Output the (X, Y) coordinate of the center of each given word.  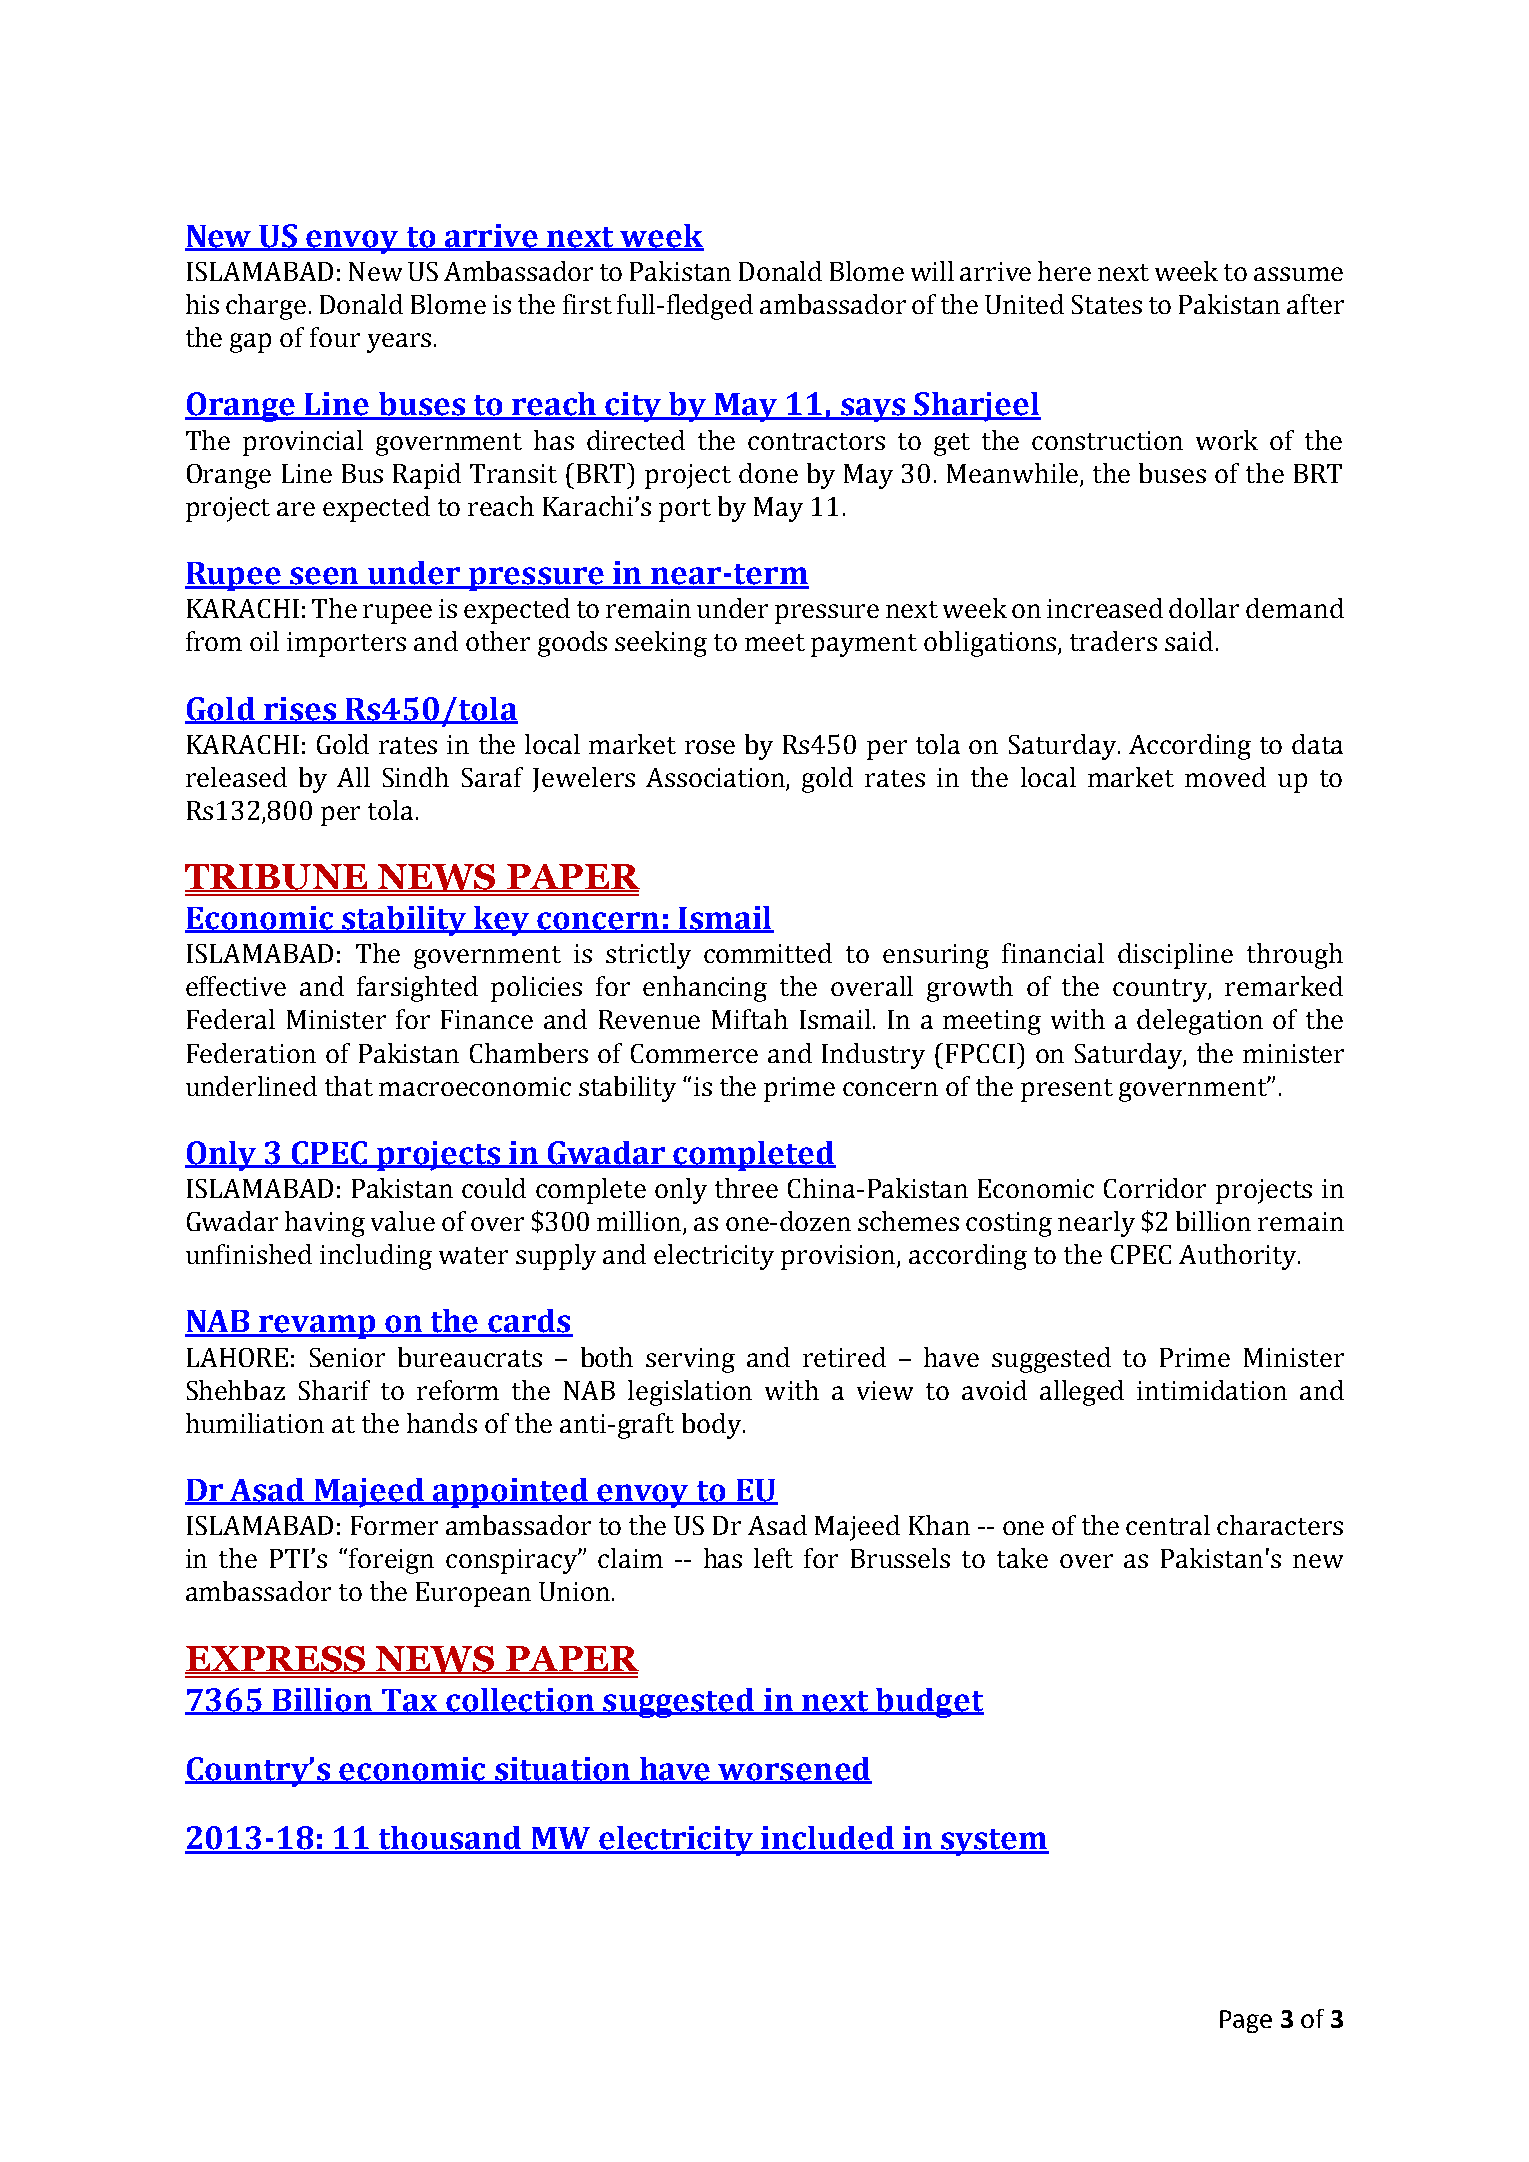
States (1107, 304)
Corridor (1155, 1188)
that (349, 1086)
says (873, 410)
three (746, 1188)
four (335, 337)
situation (563, 1770)
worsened (794, 1770)
